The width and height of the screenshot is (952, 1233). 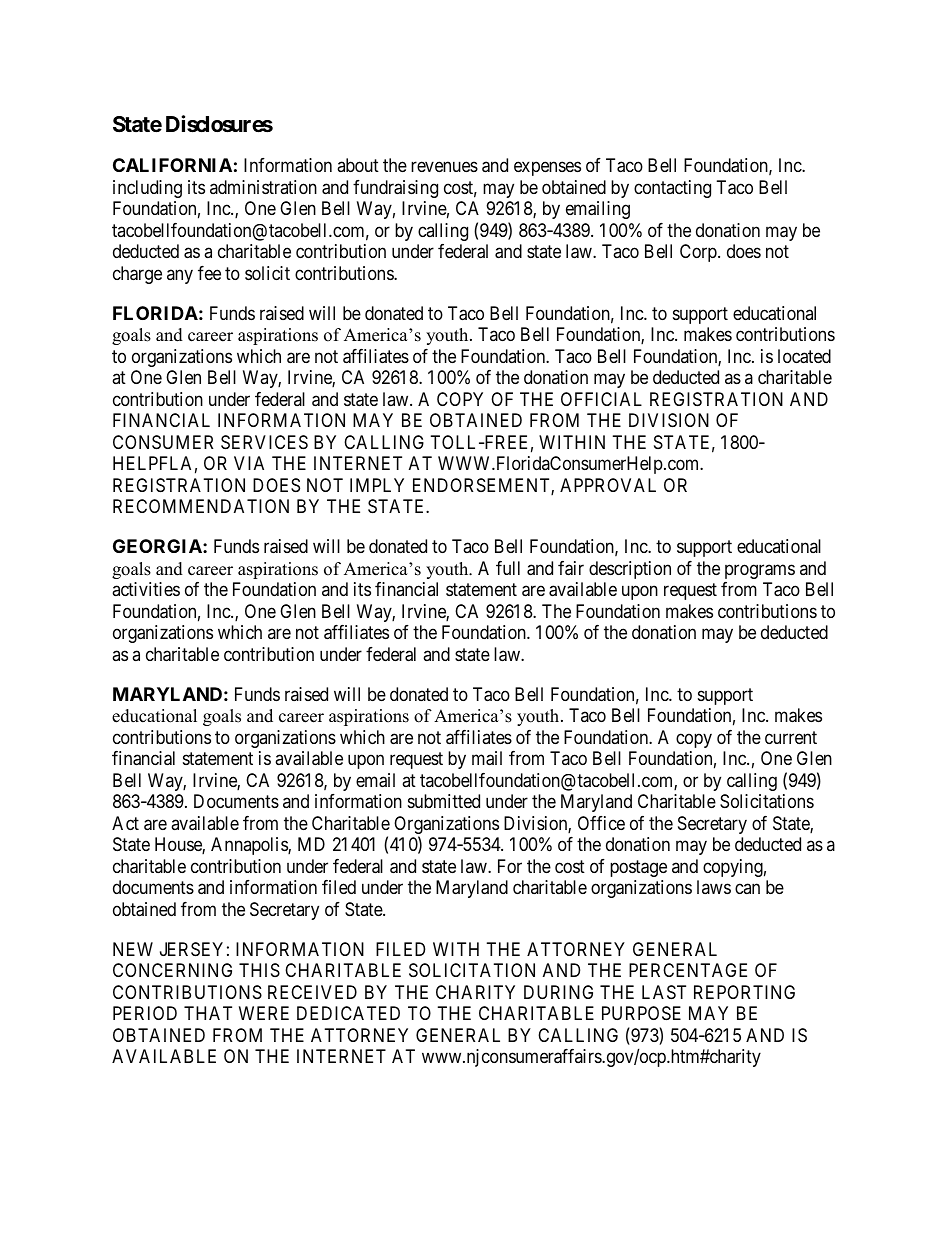 What do you see at coordinates (263, 187) in the screenshot?
I see `administration` at bounding box center [263, 187].
